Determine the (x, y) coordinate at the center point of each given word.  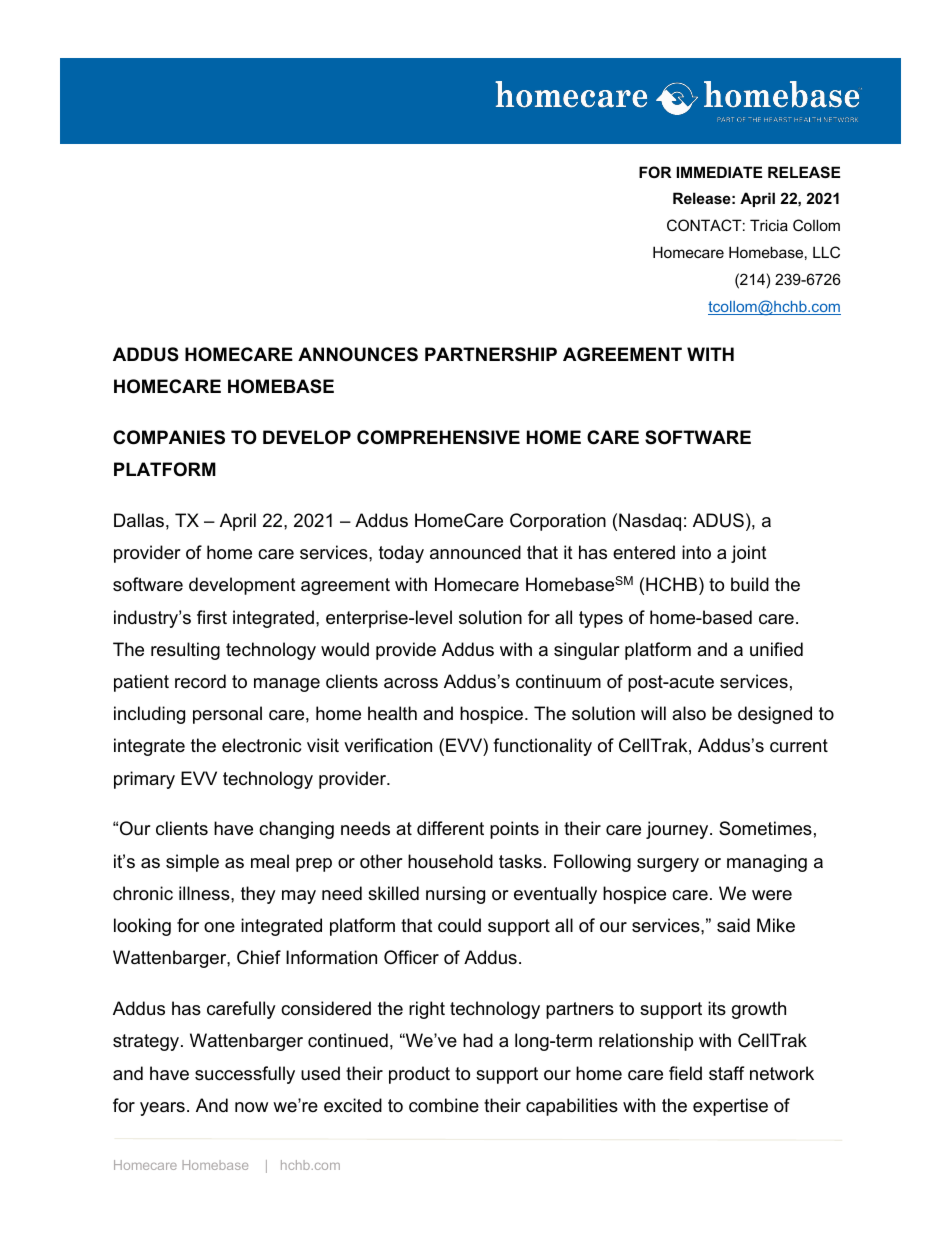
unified (776, 649)
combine (444, 1105)
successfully (245, 1075)
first (212, 617)
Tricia (769, 225)
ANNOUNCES (358, 354)
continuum (558, 681)
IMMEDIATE (719, 172)
